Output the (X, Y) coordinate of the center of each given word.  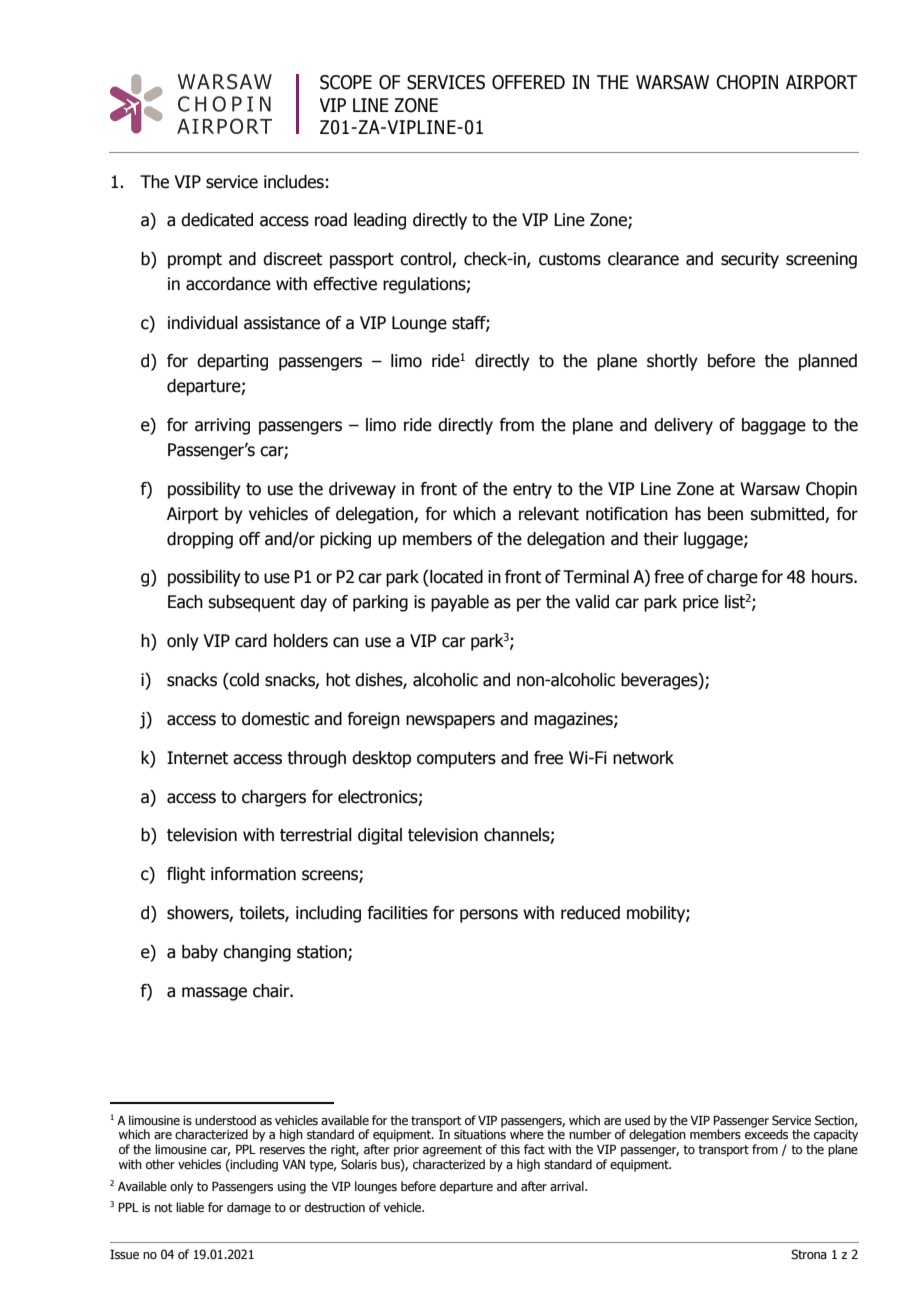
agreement (452, 1151)
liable (190, 1207)
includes (294, 182)
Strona (809, 1254)
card (251, 641)
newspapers (450, 722)
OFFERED (528, 82)
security (750, 260)
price (701, 603)
